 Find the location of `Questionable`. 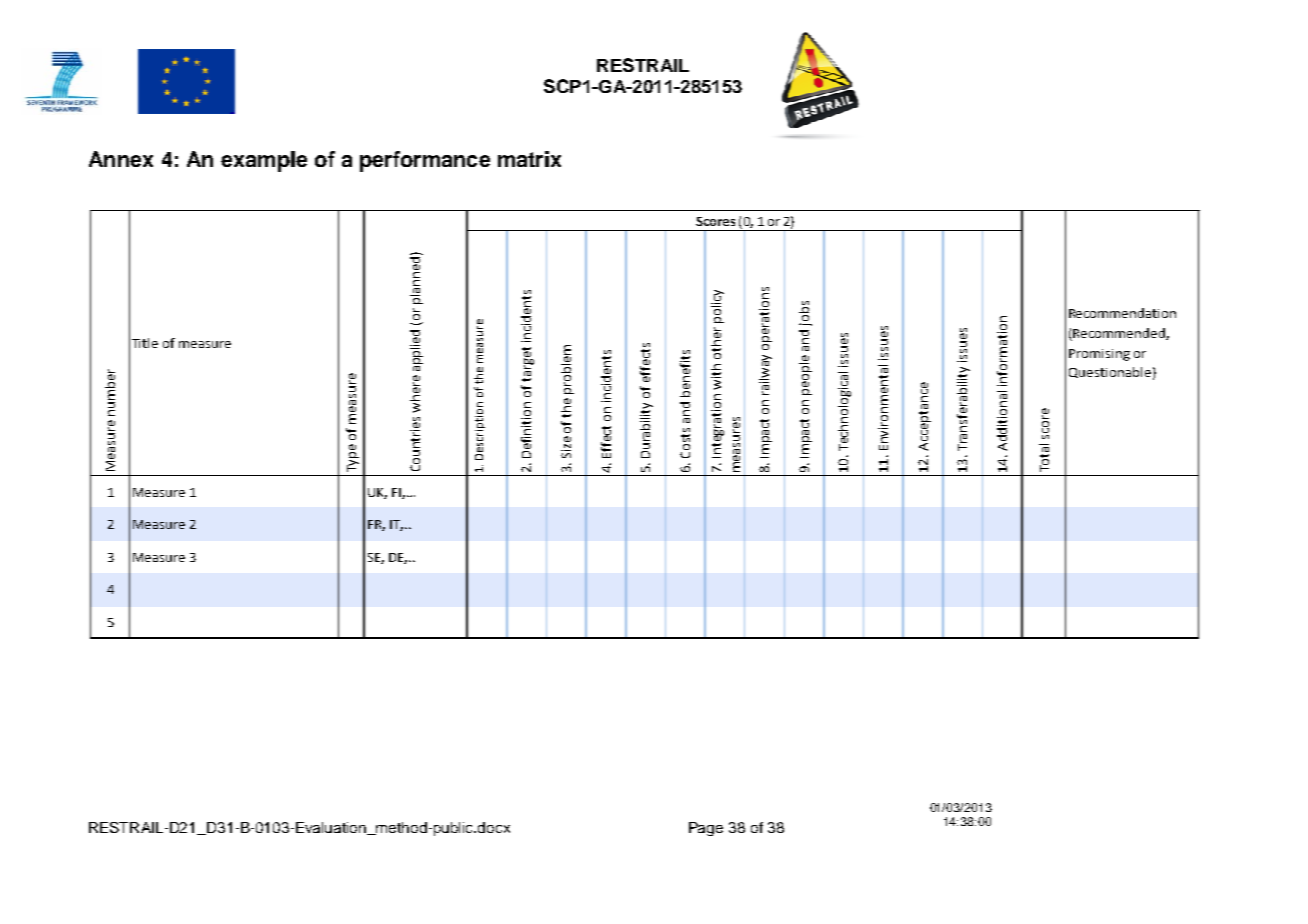

Questionable is located at coordinates (1110, 372).
